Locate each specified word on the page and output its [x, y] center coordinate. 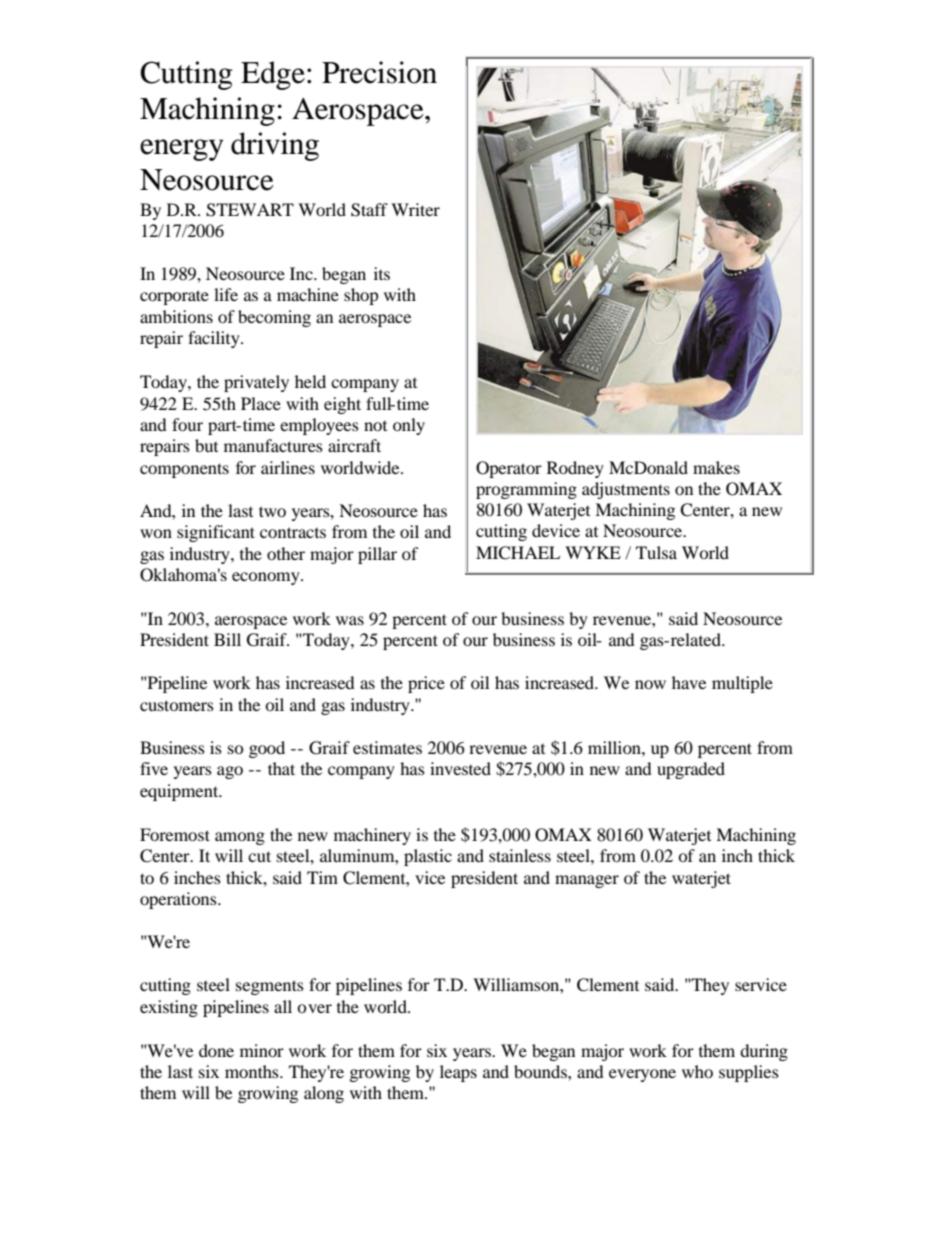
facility [215, 339]
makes [716, 467]
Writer [415, 209]
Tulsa [656, 552]
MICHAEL [518, 553]
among [240, 838]
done [216, 1050]
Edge [273, 75]
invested [460, 768]
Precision [379, 72]
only [409, 426]
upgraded [691, 770]
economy [267, 578]
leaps [458, 1073]
